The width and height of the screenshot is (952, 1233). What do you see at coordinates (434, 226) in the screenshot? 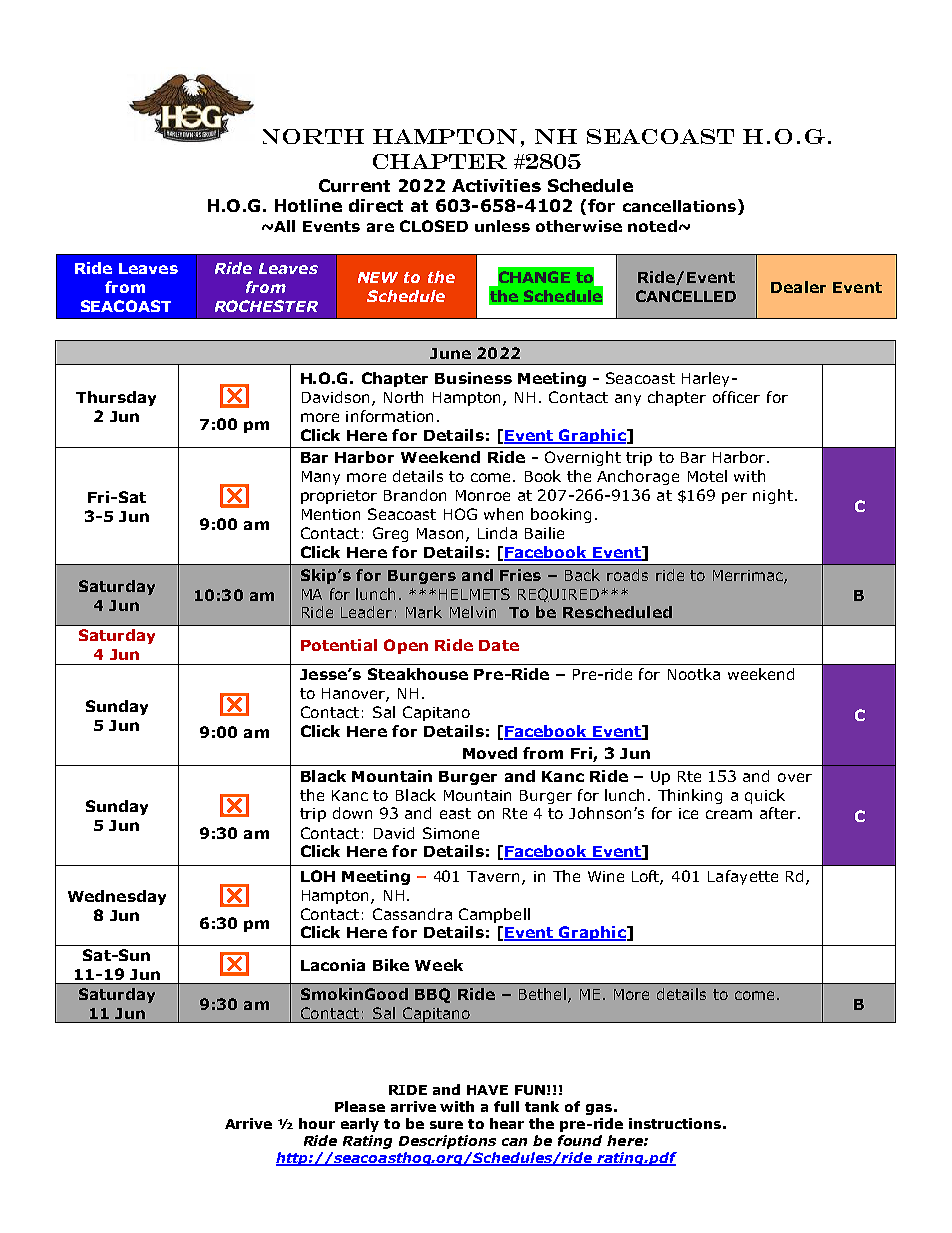
I see `CLOSED` at bounding box center [434, 226].
